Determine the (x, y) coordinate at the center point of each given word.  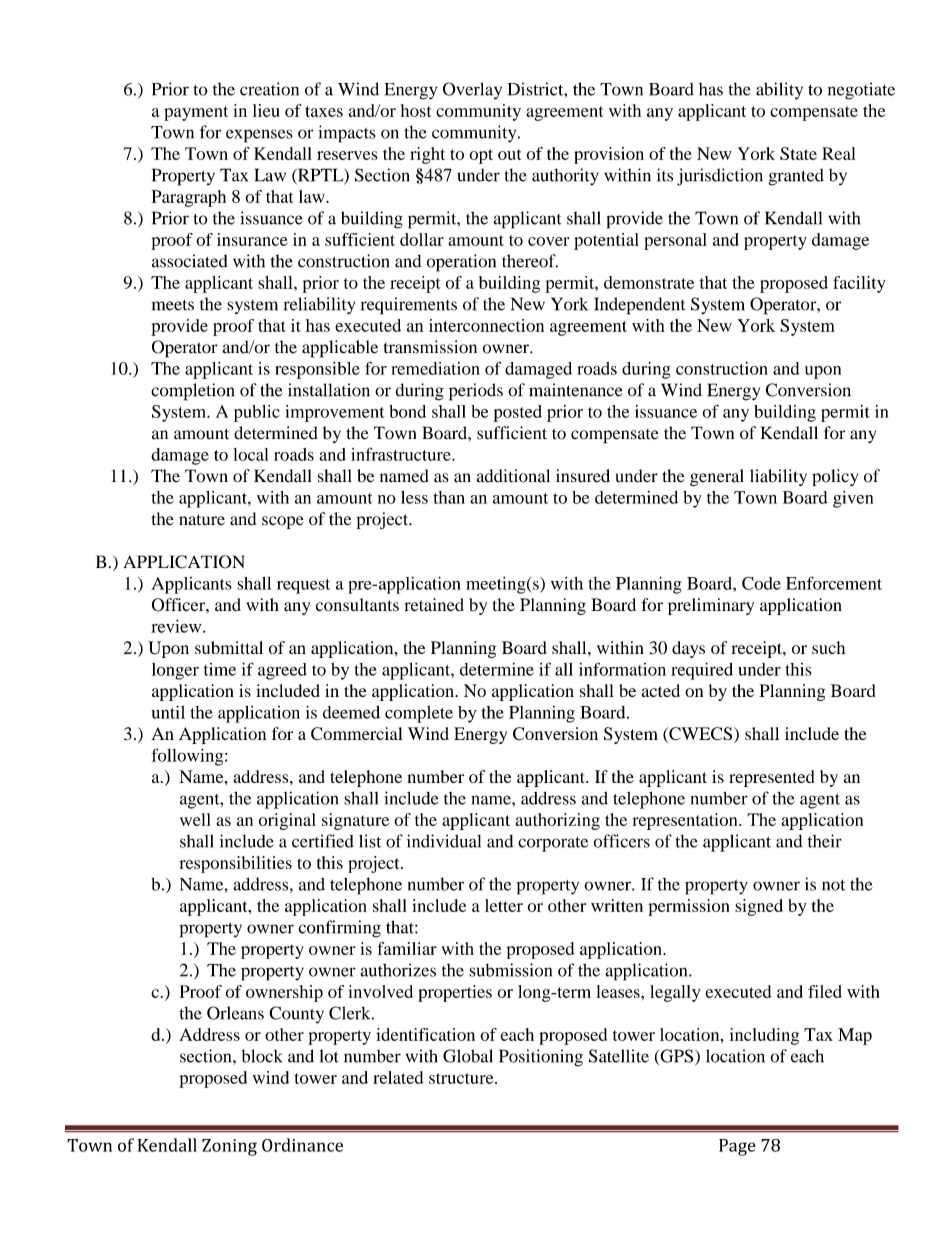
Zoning (229, 1147)
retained (434, 605)
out (510, 154)
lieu (266, 110)
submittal (229, 647)
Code (761, 583)
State (798, 153)
